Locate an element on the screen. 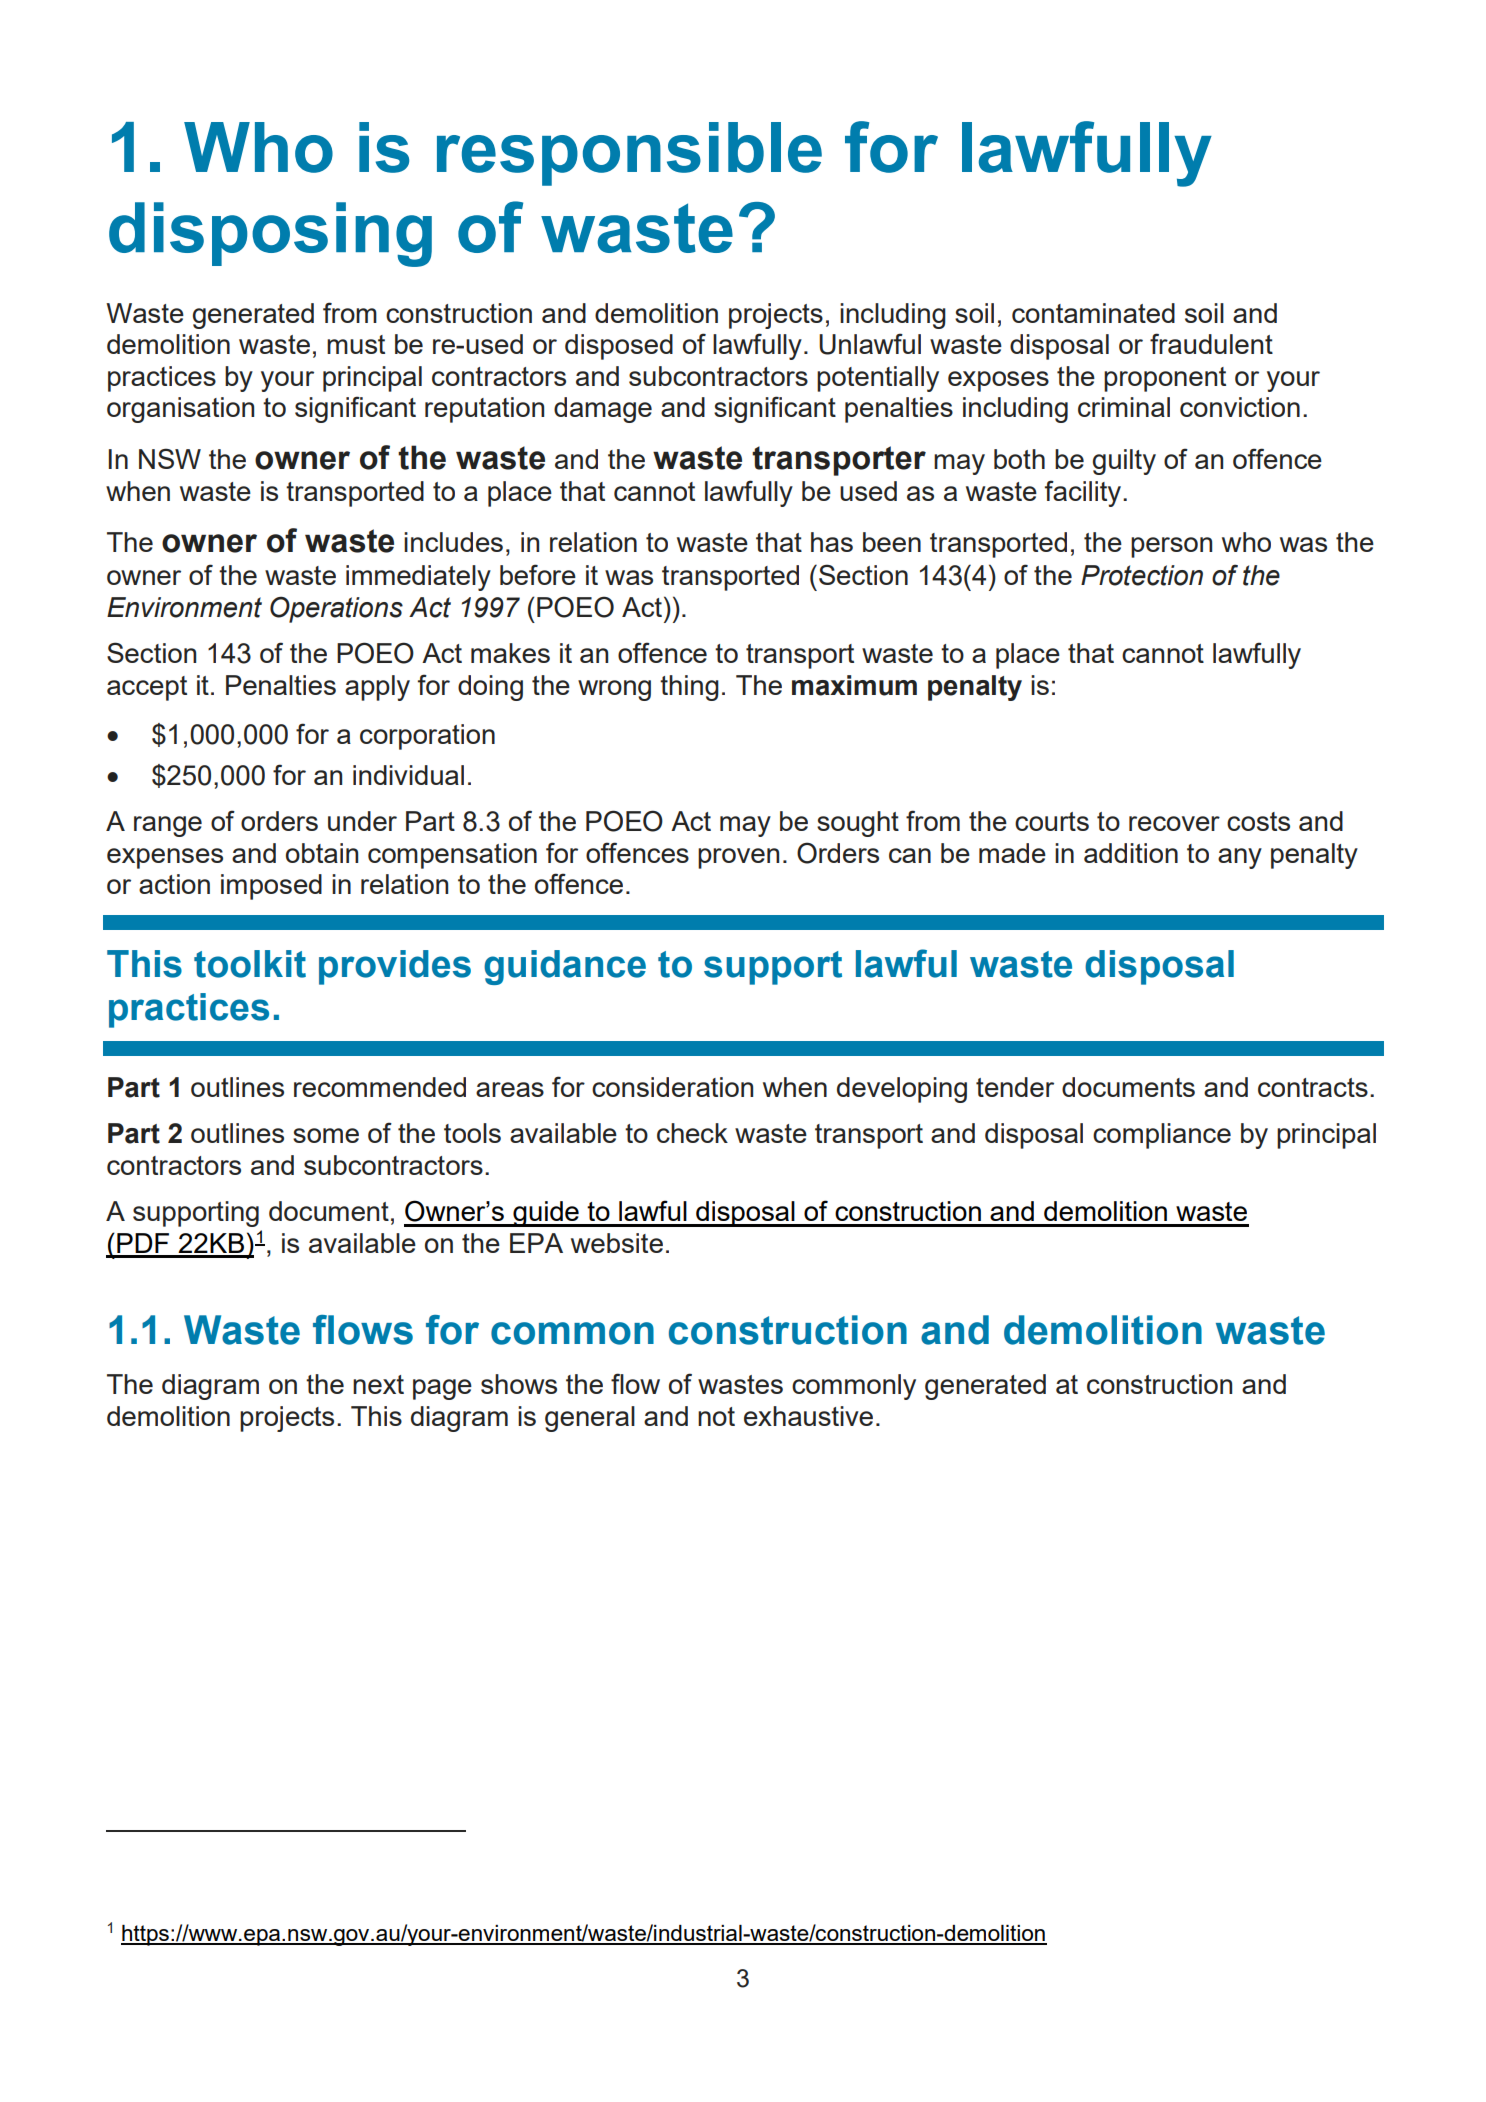 This screenshot has height=2102, width=1486. recommended is located at coordinates (380, 1087).
